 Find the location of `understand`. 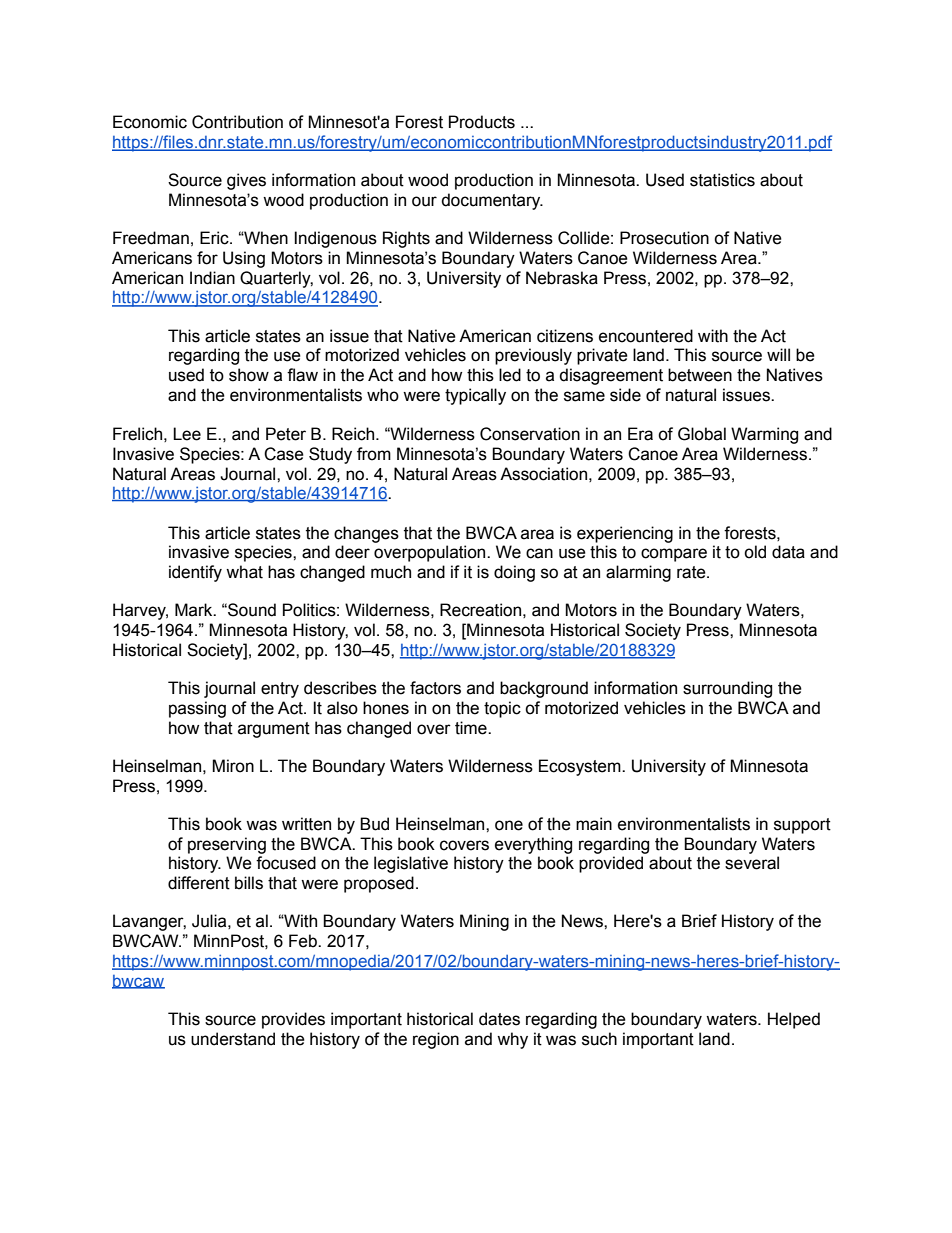

understand is located at coordinates (233, 1039).
